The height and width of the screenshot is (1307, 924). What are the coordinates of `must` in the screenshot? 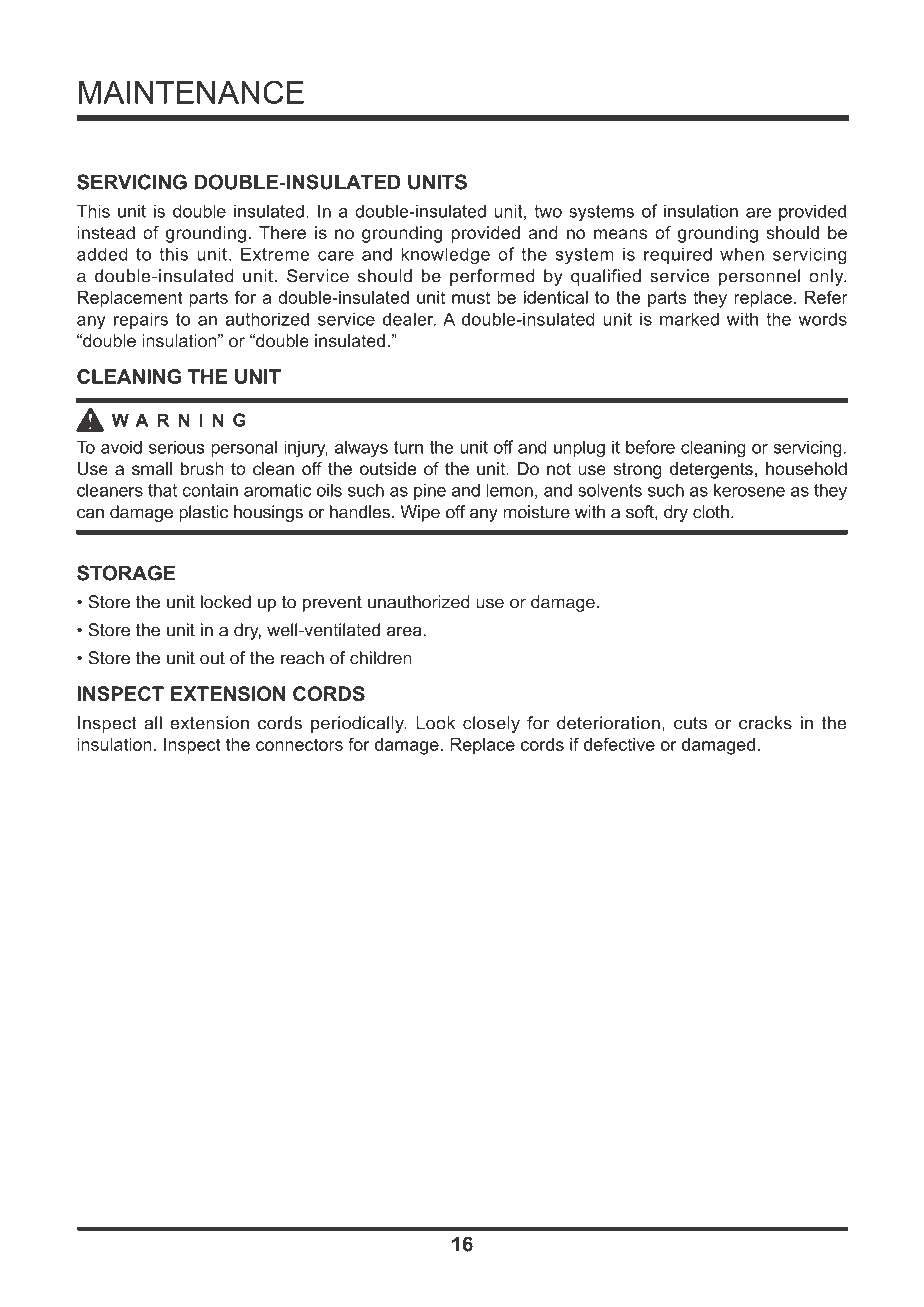 It's located at (471, 297).
